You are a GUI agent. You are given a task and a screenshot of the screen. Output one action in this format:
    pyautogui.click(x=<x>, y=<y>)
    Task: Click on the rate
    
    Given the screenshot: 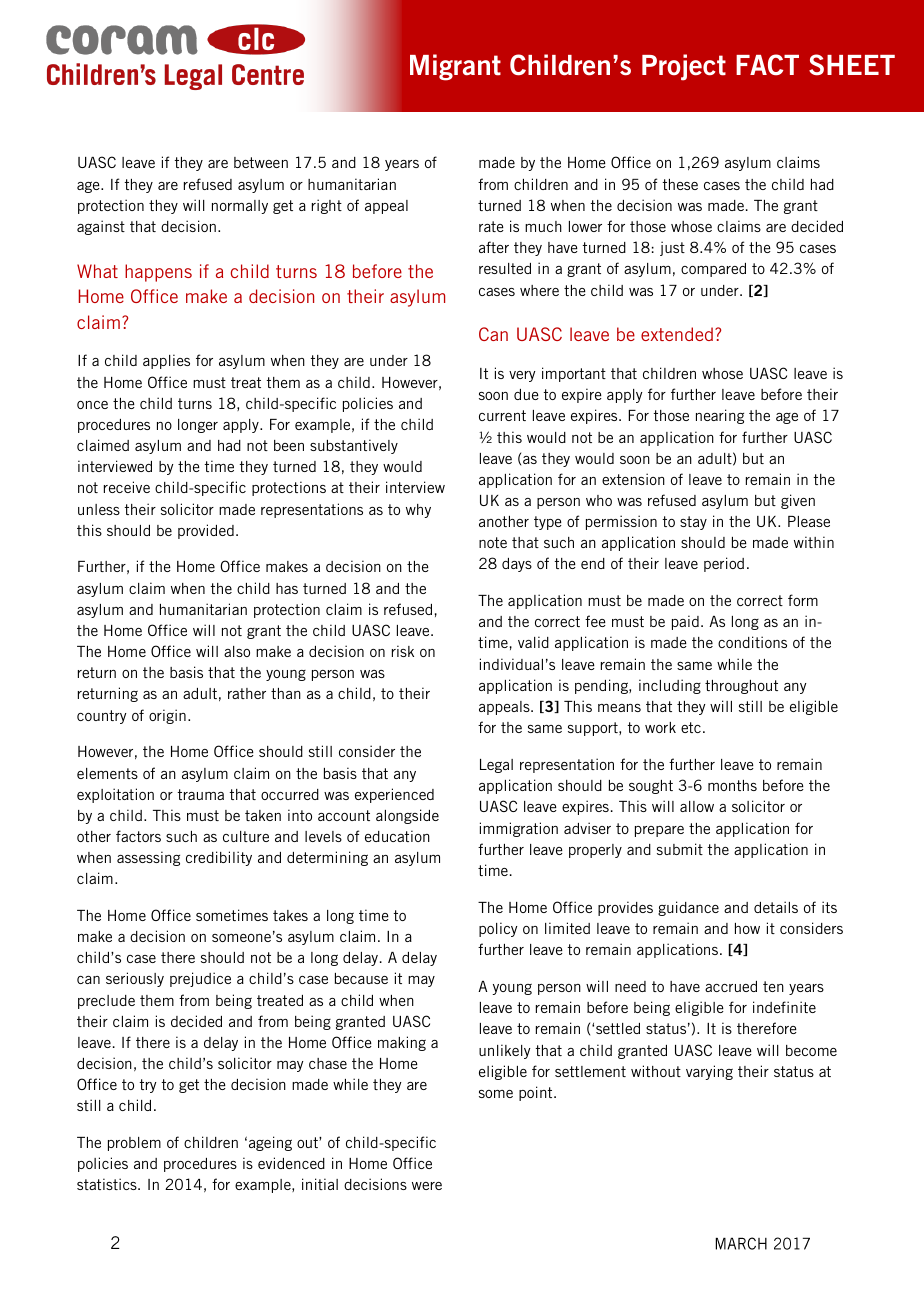 What is the action you would take?
    pyautogui.click(x=491, y=226)
